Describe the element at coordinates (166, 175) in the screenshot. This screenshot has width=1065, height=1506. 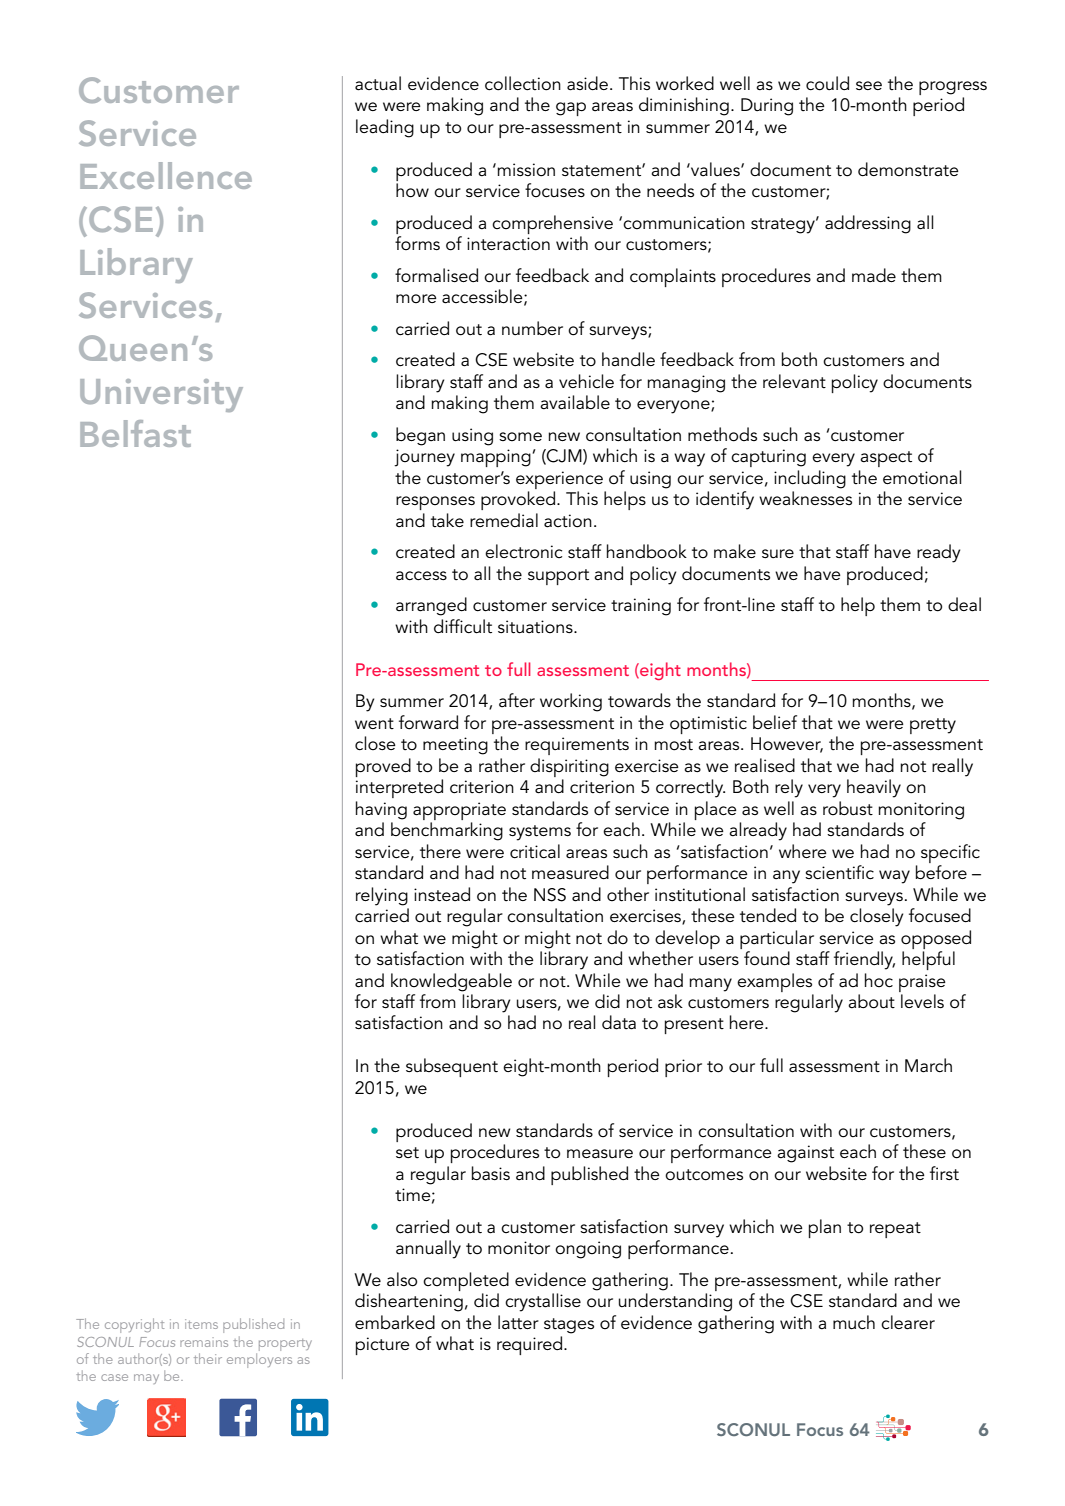
I see `Excellence` at that location.
